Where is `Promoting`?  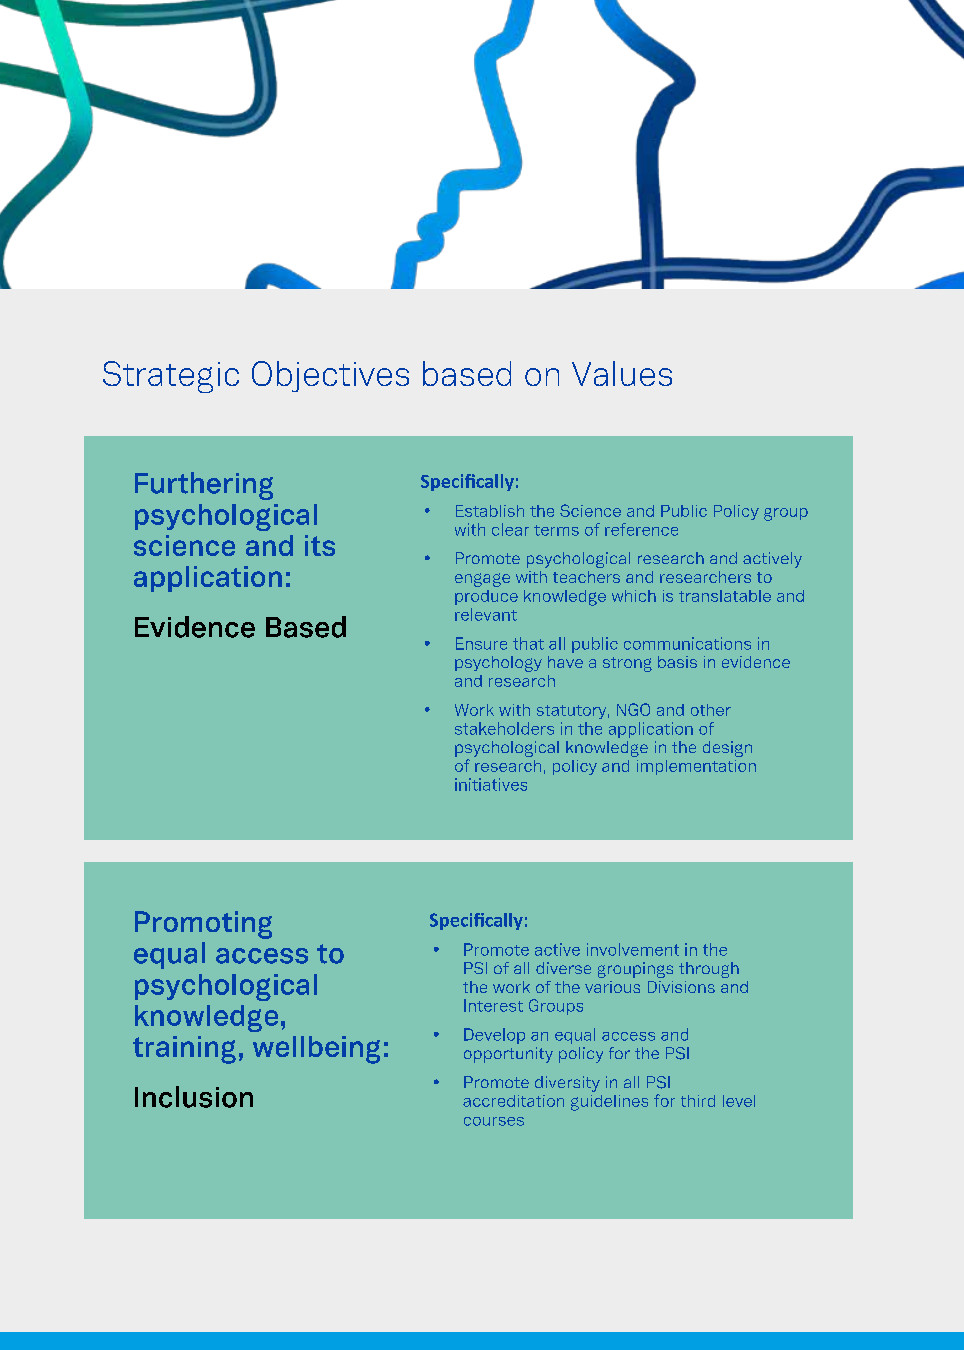
Promoting is located at coordinates (203, 925).
